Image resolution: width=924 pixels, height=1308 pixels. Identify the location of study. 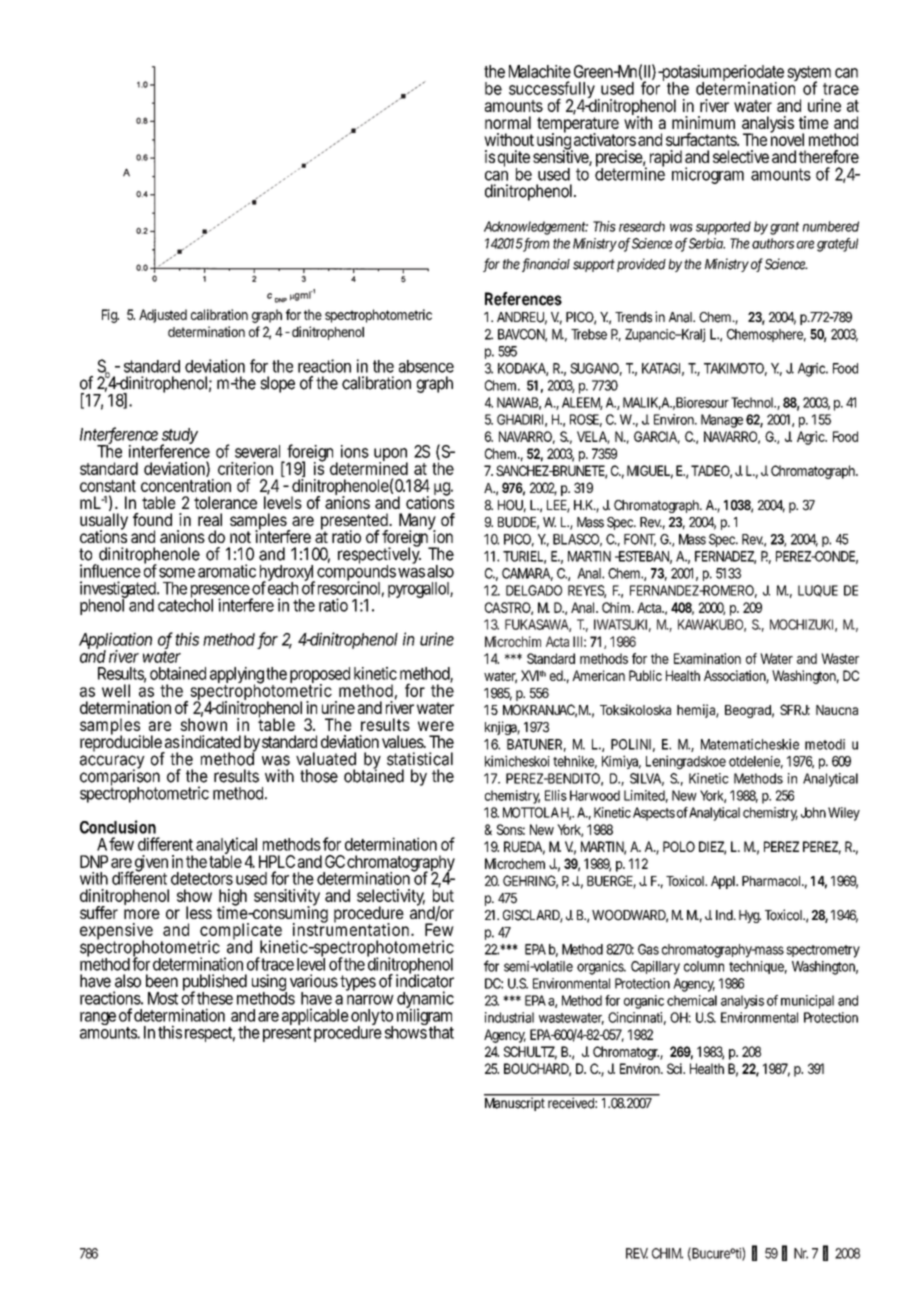
(179, 437).
